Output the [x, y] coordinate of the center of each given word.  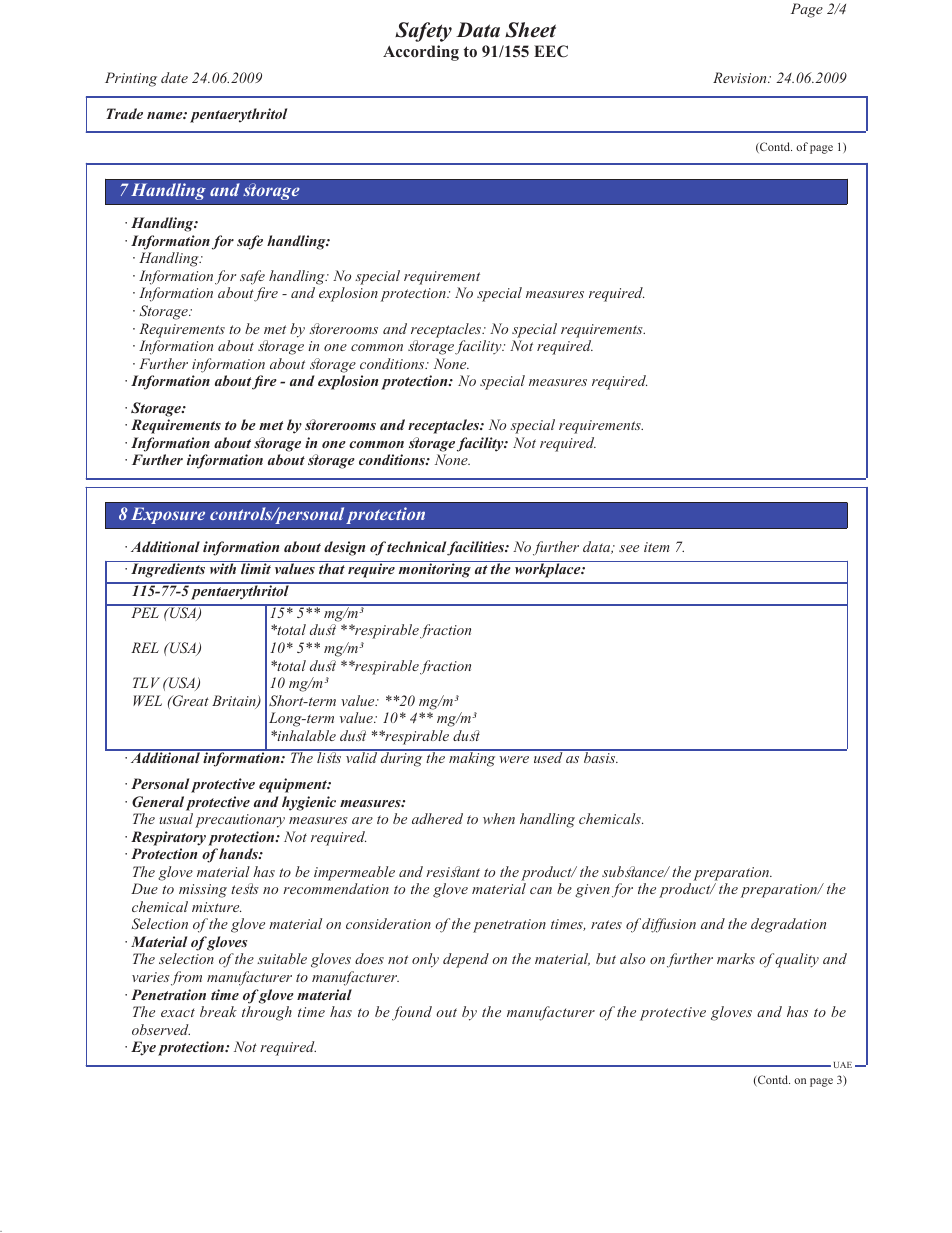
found [412, 1013]
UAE [843, 1065]
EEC [551, 51]
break [218, 1011]
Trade [124, 113]
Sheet [530, 30]
